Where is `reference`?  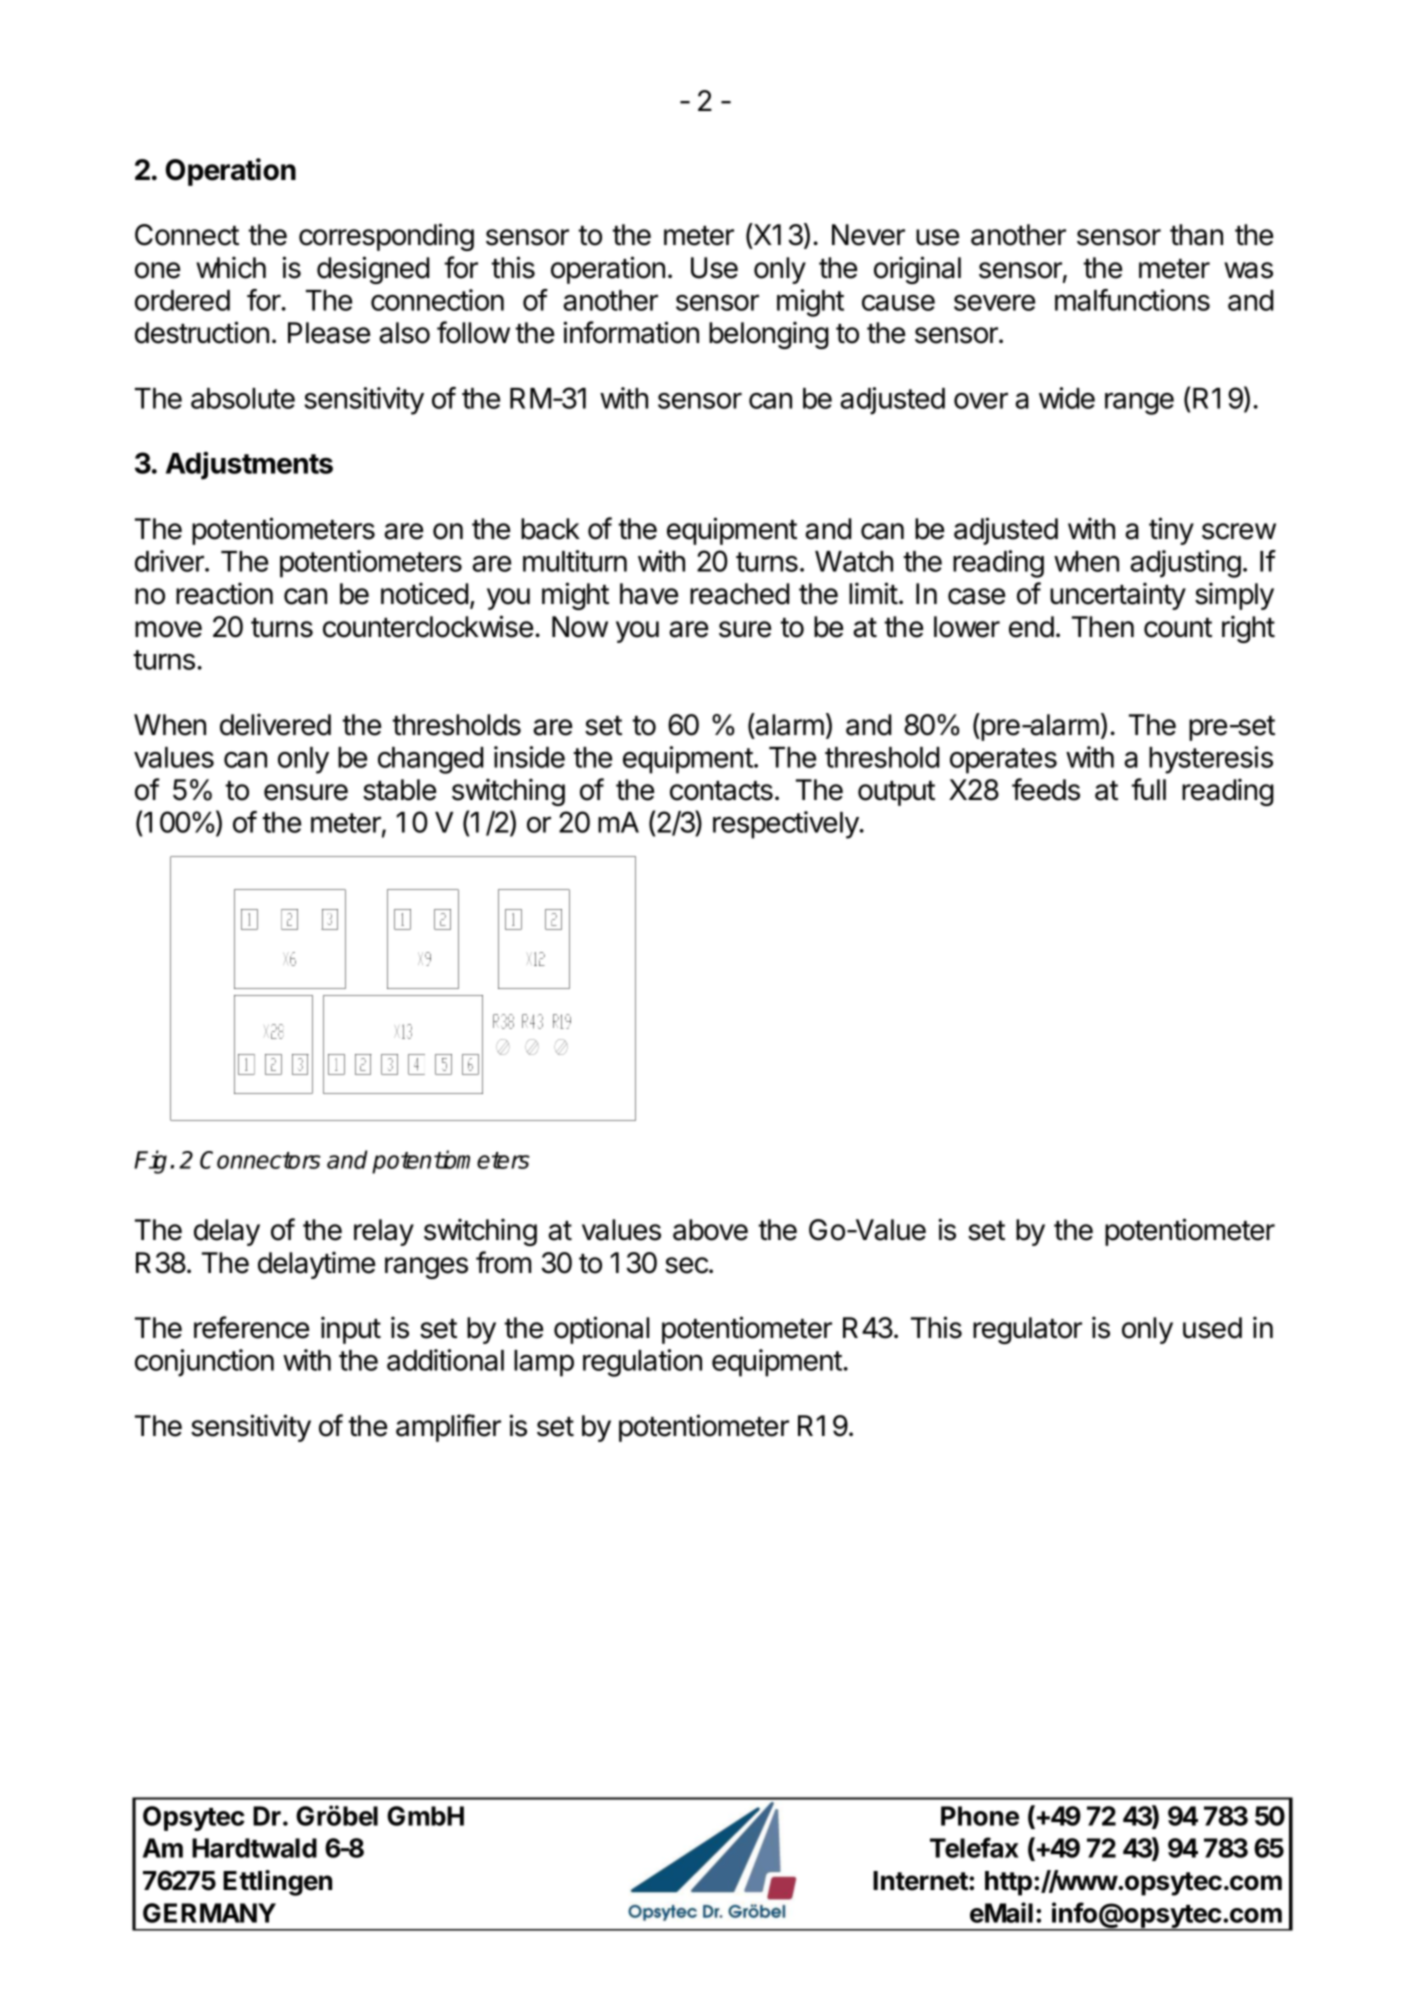 reference is located at coordinates (251, 1327).
